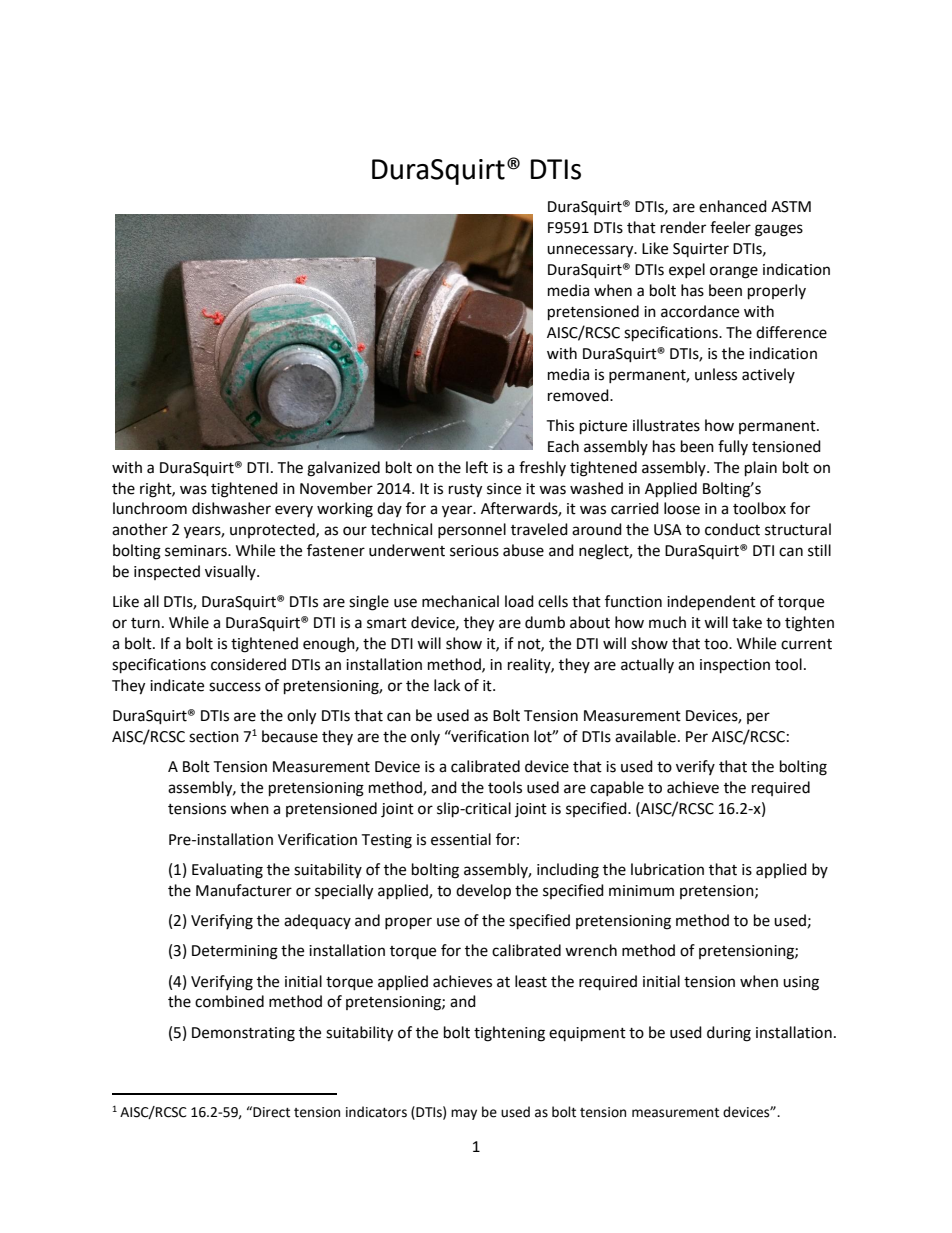 The image size is (952, 1233). What do you see at coordinates (461, 839) in the image?
I see `essential` at bounding box center [461, 839].
